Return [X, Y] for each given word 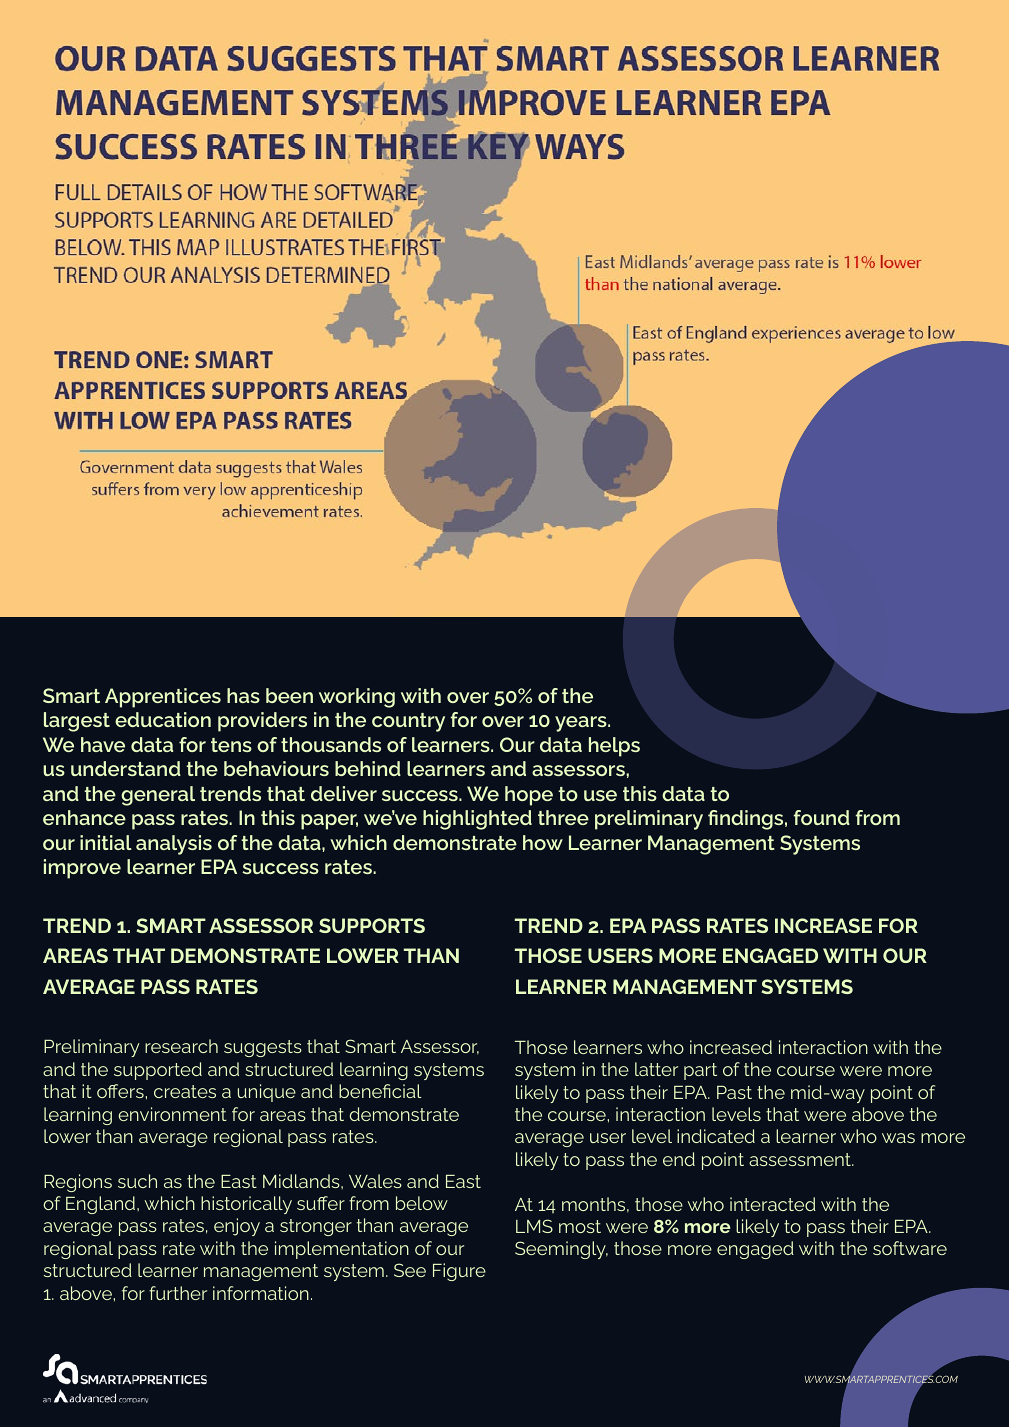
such [137, 1181]
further [178, 1293]
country [408, 722]
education [163, 719]
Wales [375, 1181]
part [700, 1071]
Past [734, 1092]
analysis [174, 845]
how [543, 842]
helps [614, 747]
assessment [801, 1159]
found [822, 817]
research [181, 1046]
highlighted [477, 820]
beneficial [380, 1091]
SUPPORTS [372, 925]
